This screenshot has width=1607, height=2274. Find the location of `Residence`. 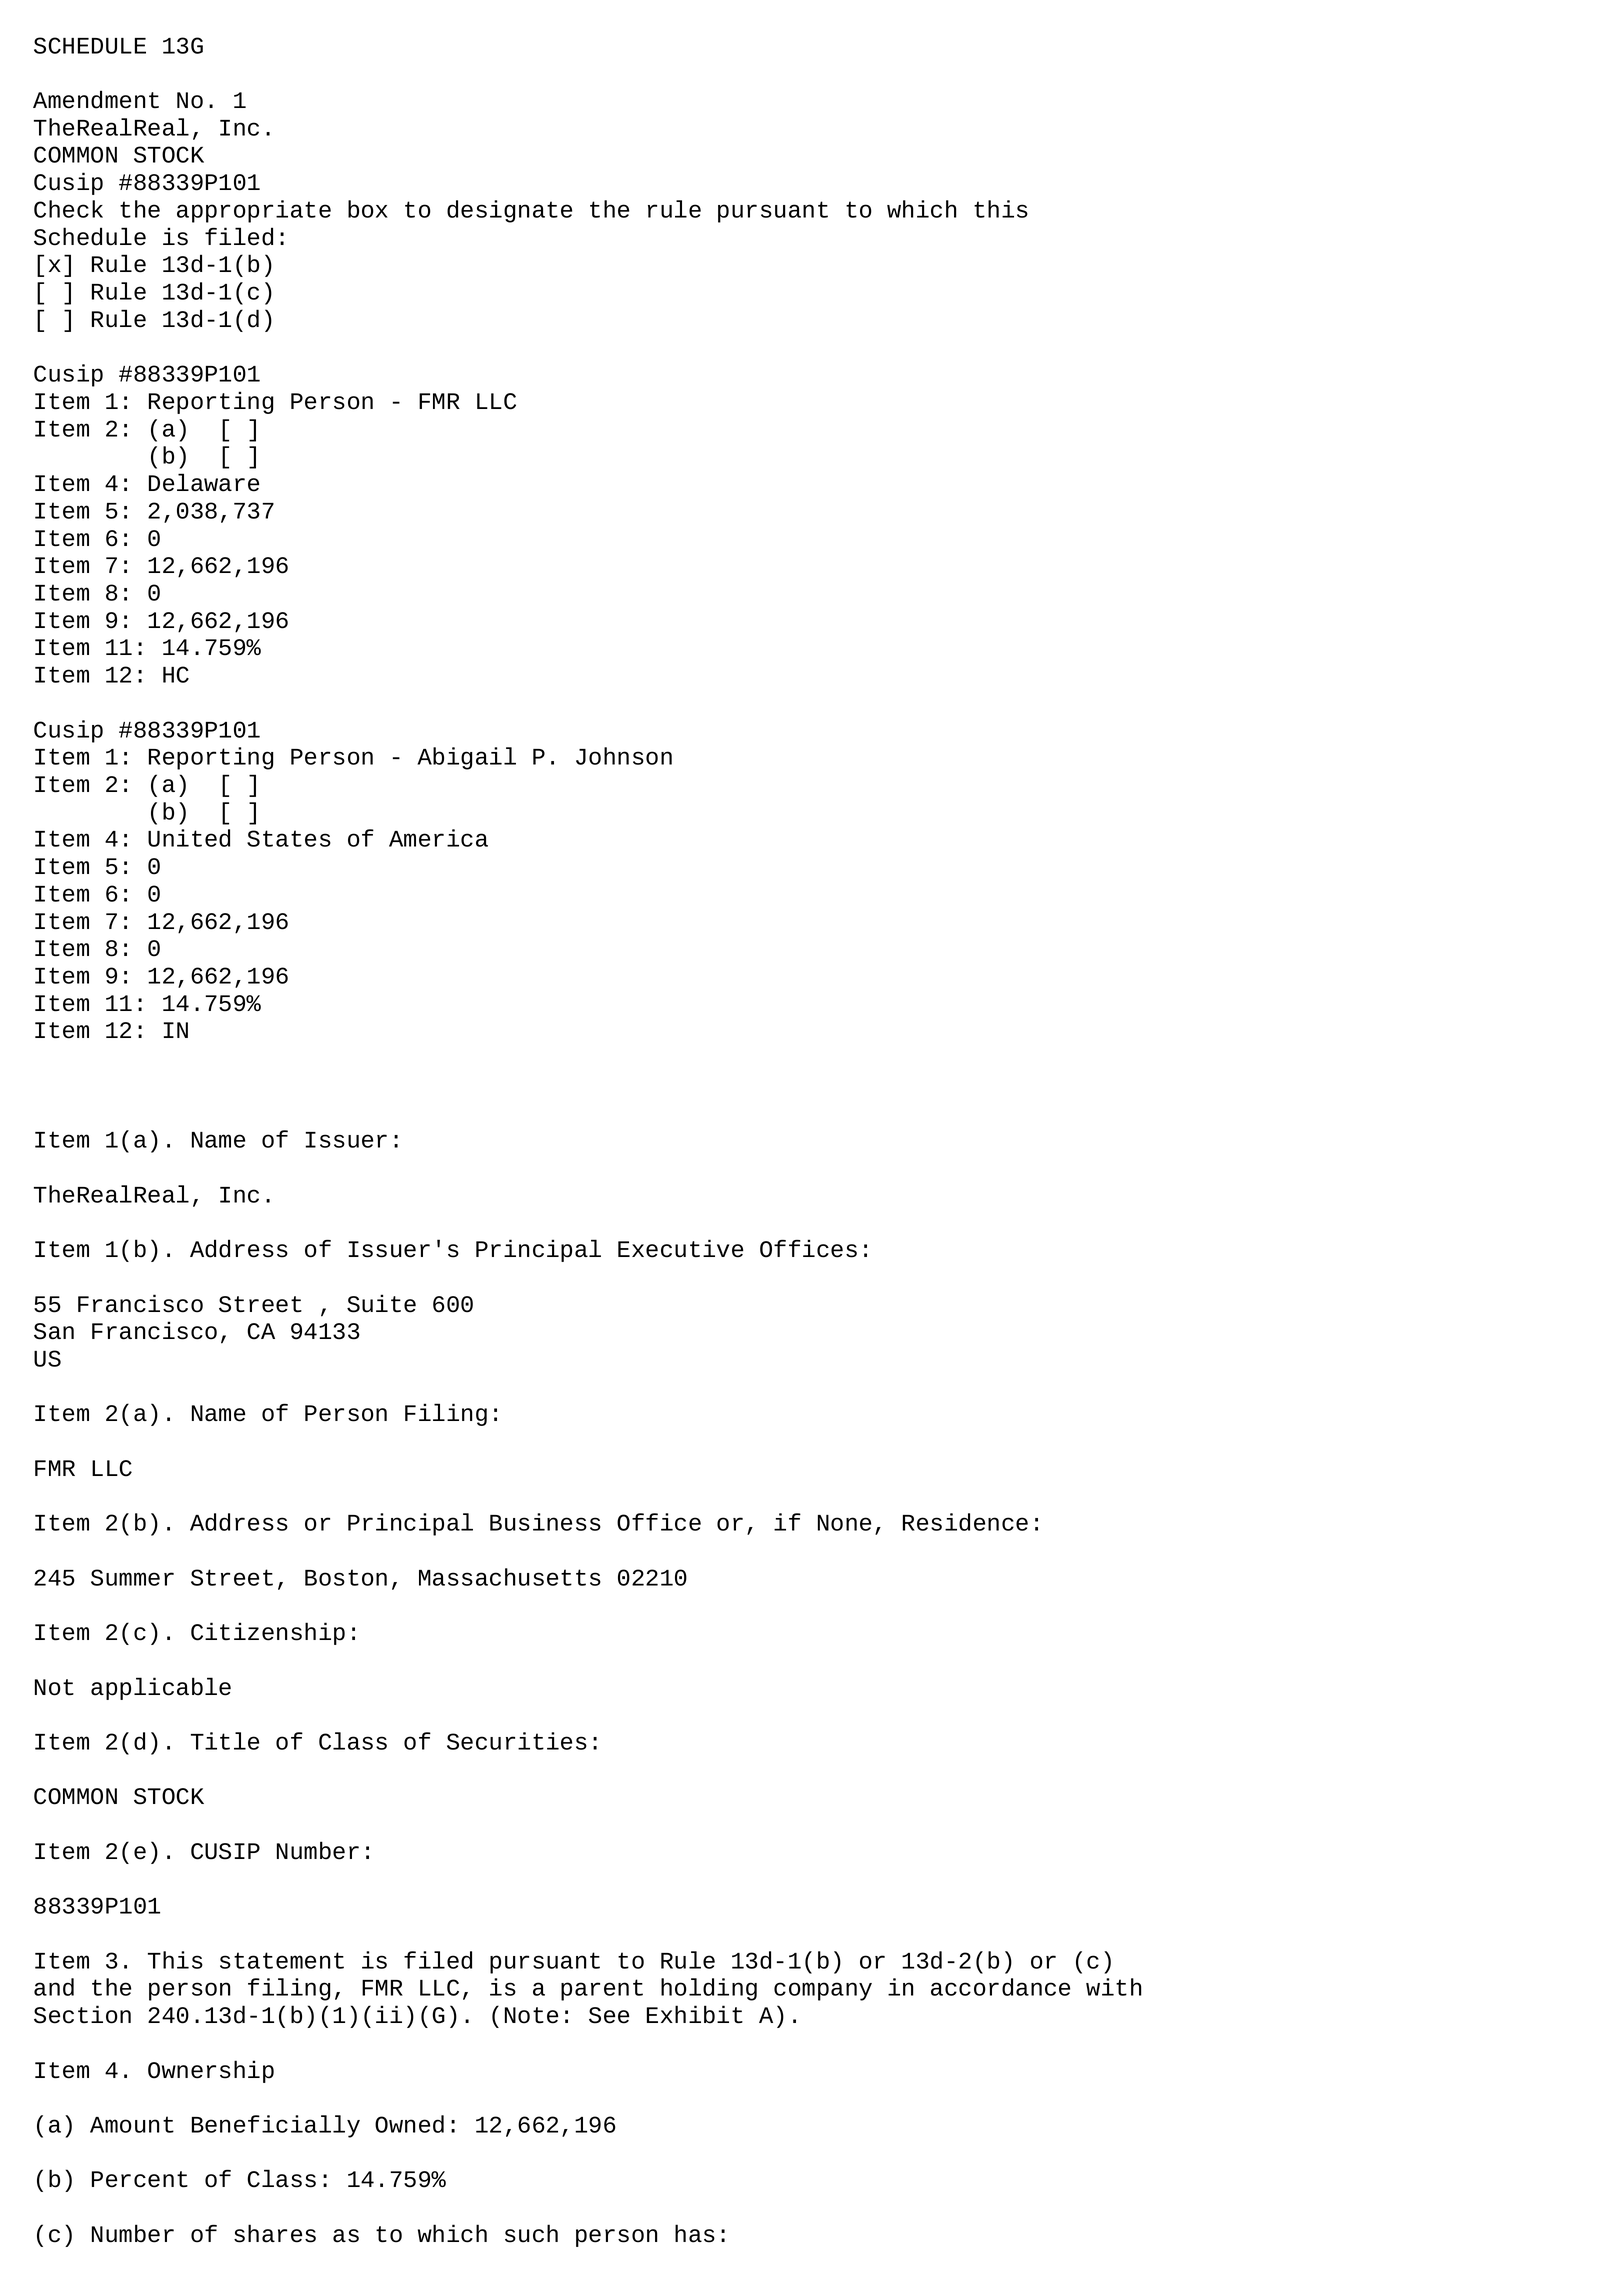

Residence is located at coordinates (965, 1522).
